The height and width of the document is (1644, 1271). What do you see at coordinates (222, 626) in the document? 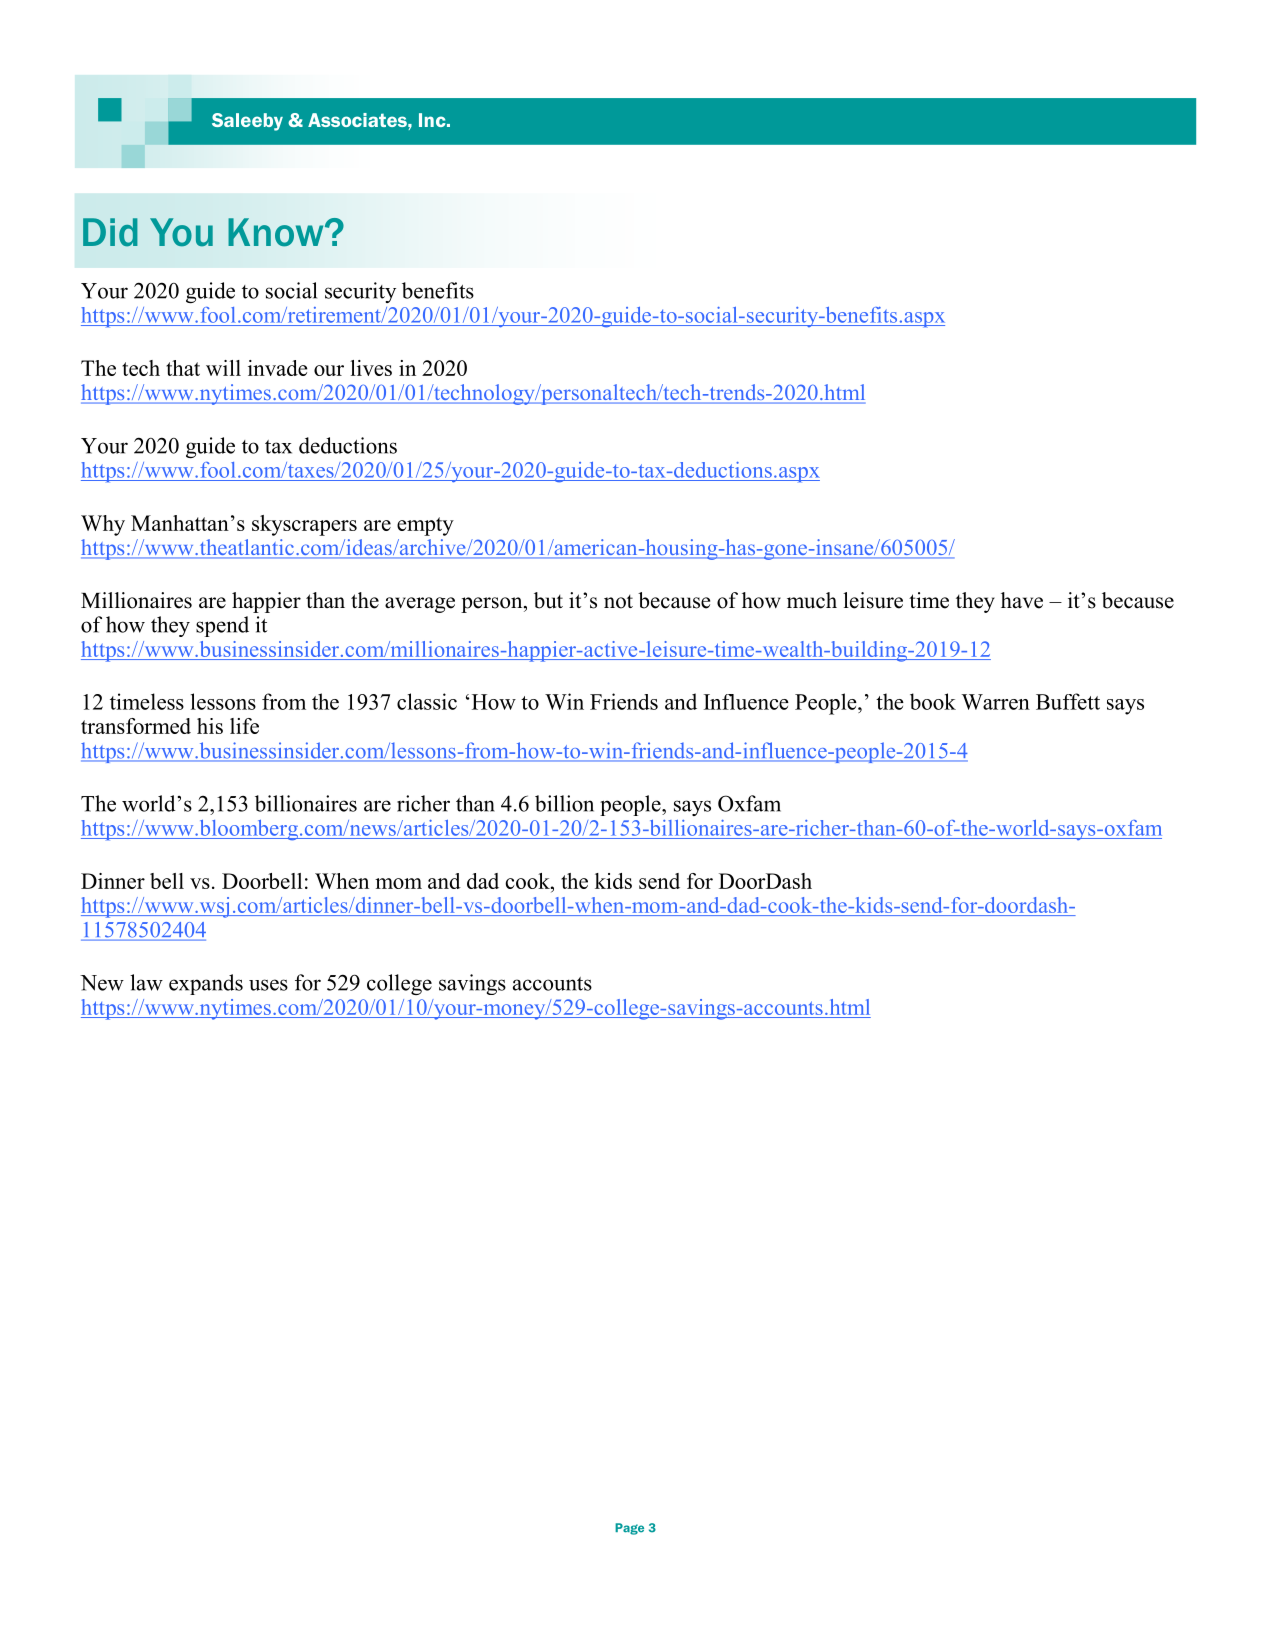
I see `spend` at bounding box center [222, 626].
